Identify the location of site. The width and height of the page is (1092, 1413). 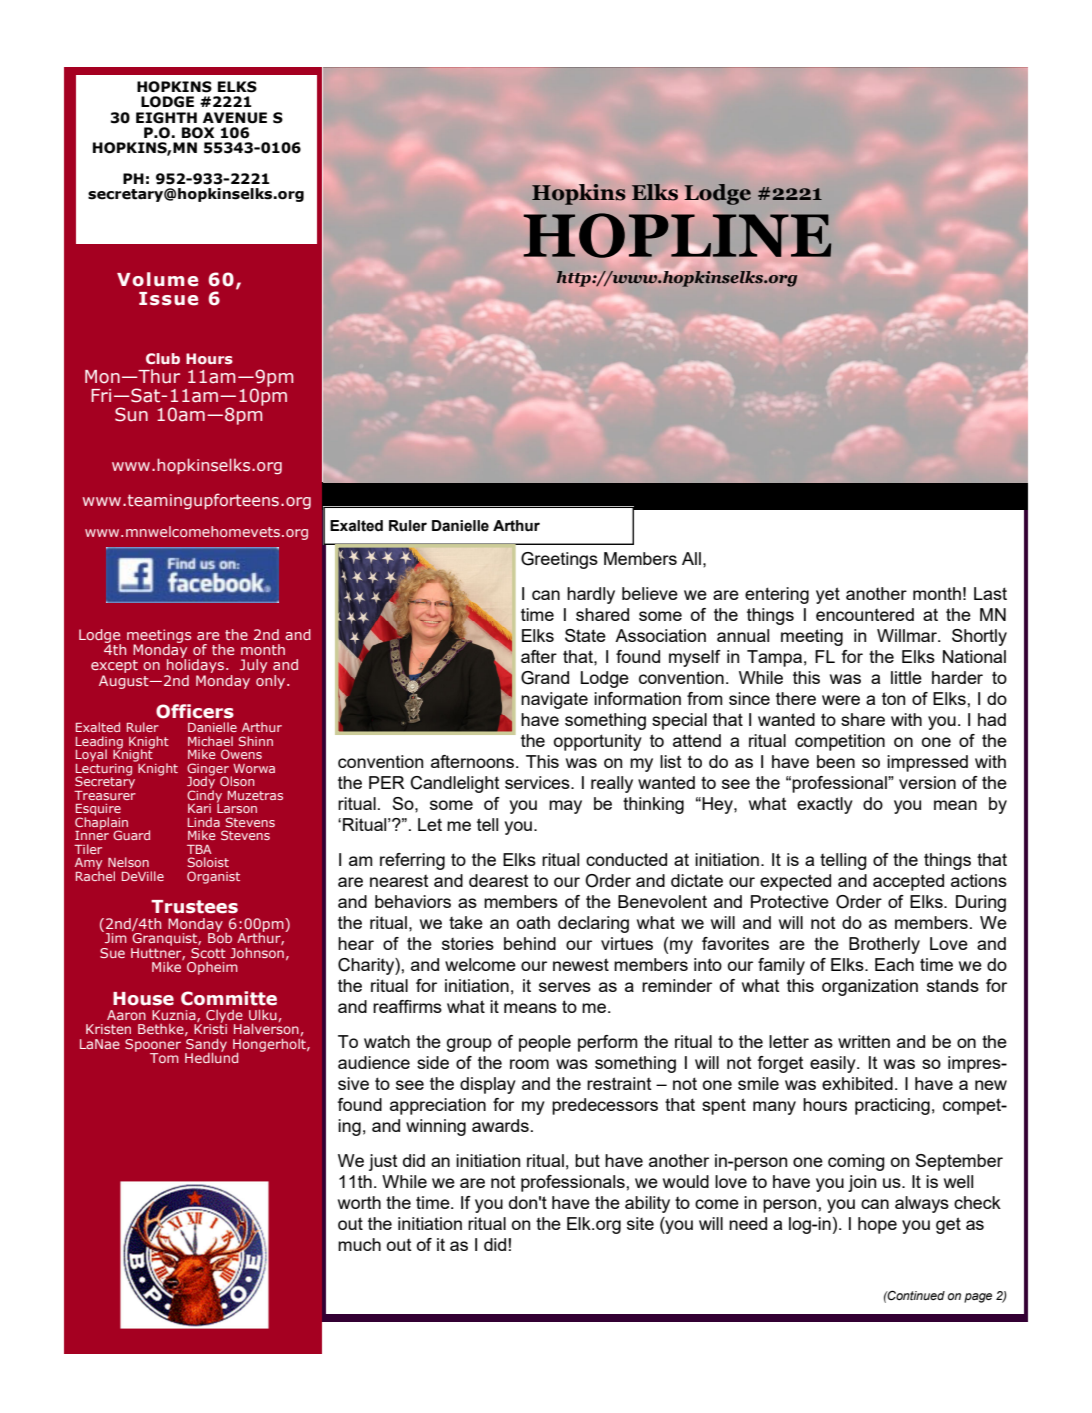
(640, 1223).
